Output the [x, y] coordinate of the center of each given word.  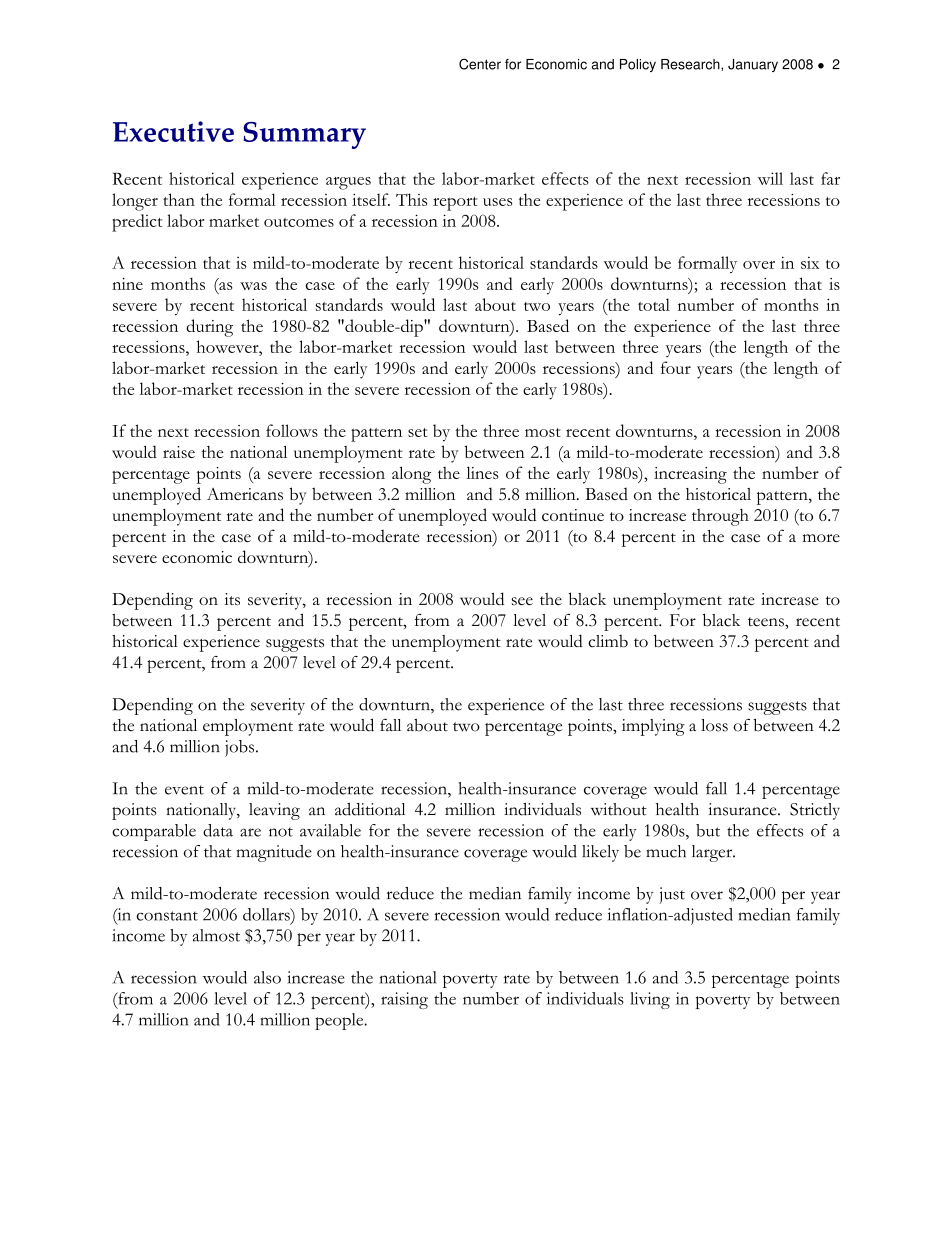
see [522, 601]
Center [480, 64]
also [267, 977]
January [753, 65]
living [650, 1000]
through [720, 517]
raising [404, 1000]
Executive [173, 131]
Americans [245, 494]
